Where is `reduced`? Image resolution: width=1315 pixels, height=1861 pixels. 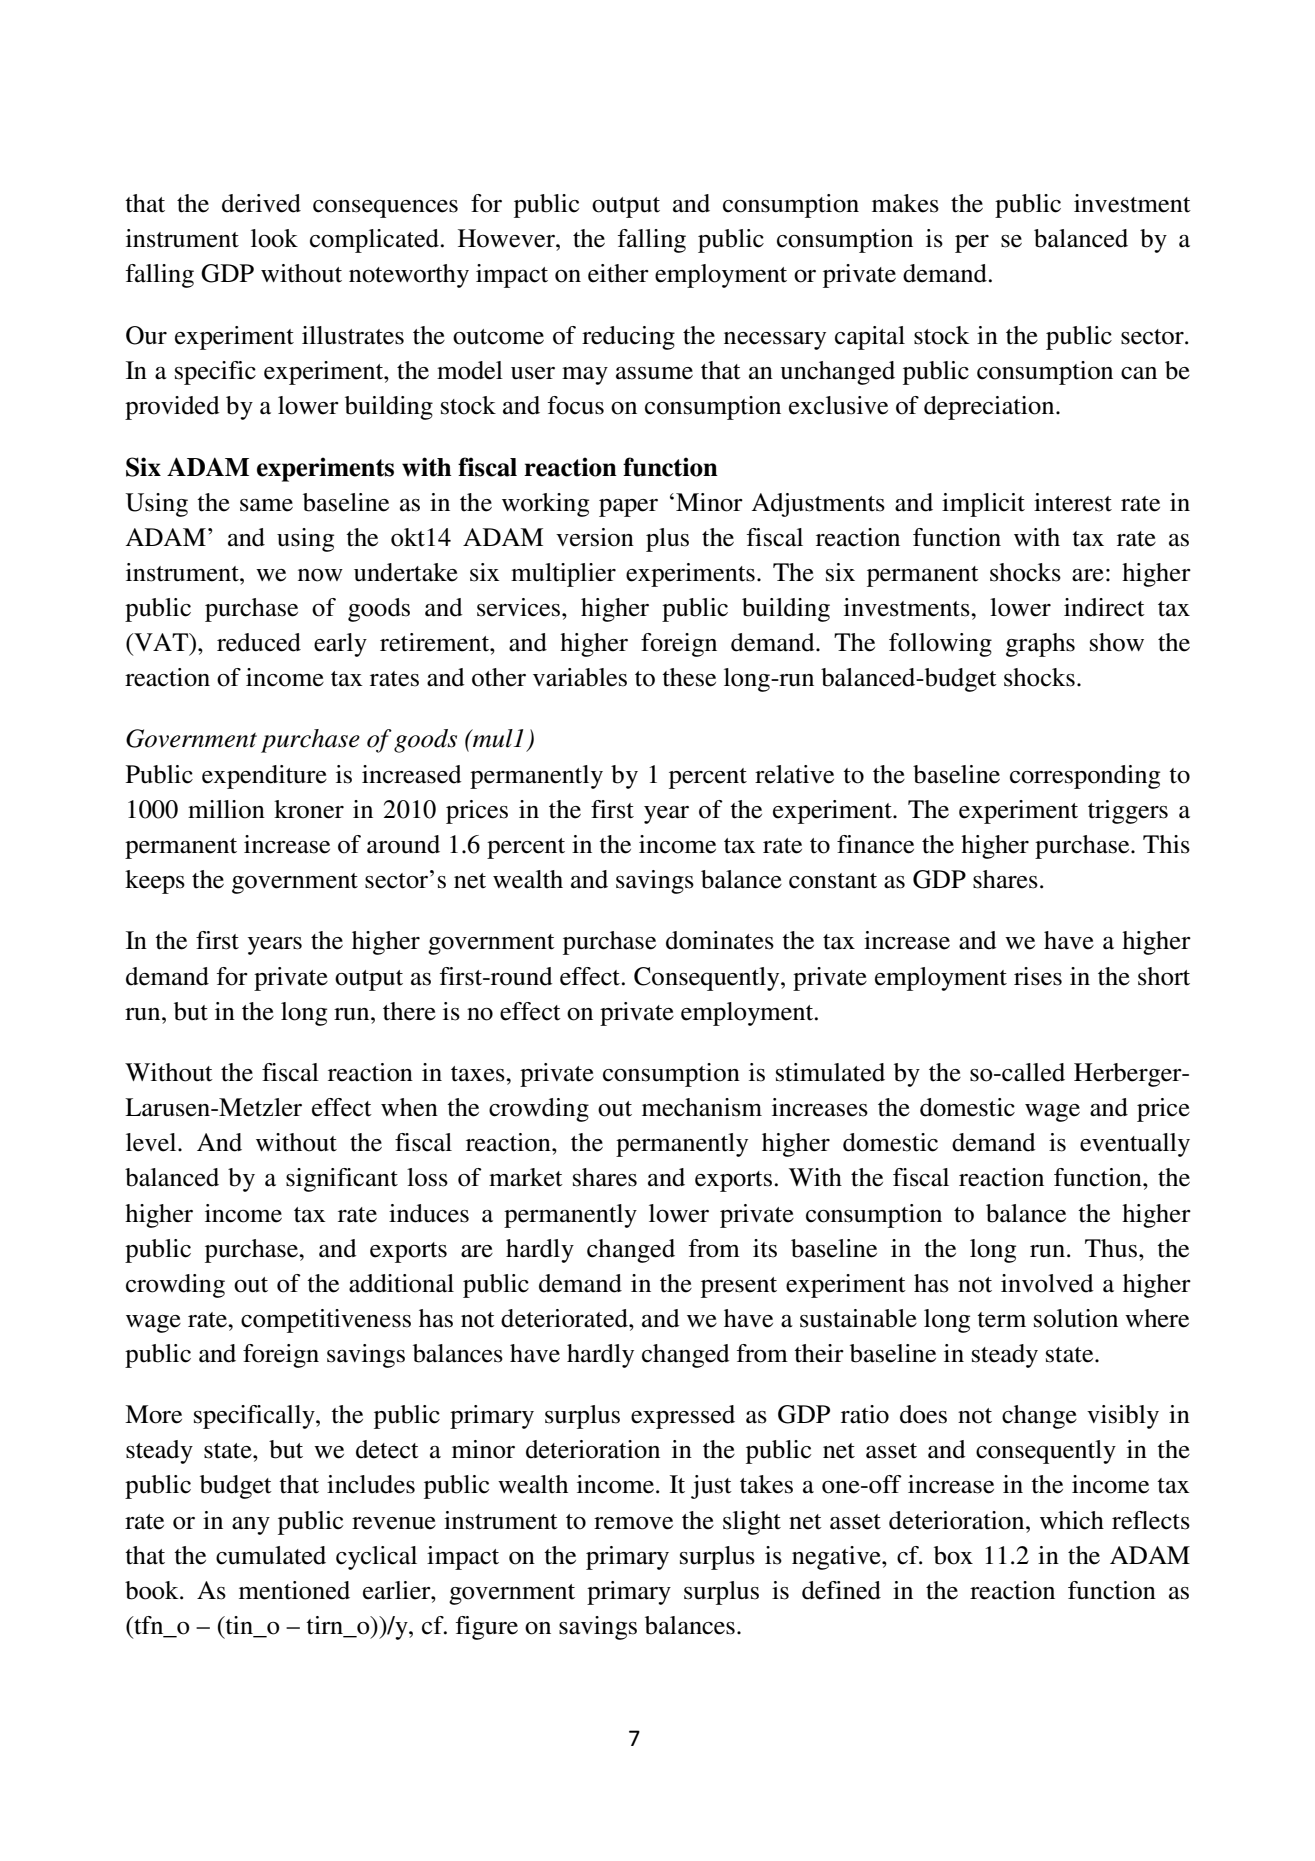
reduced is located at coordinates (259, 642).
